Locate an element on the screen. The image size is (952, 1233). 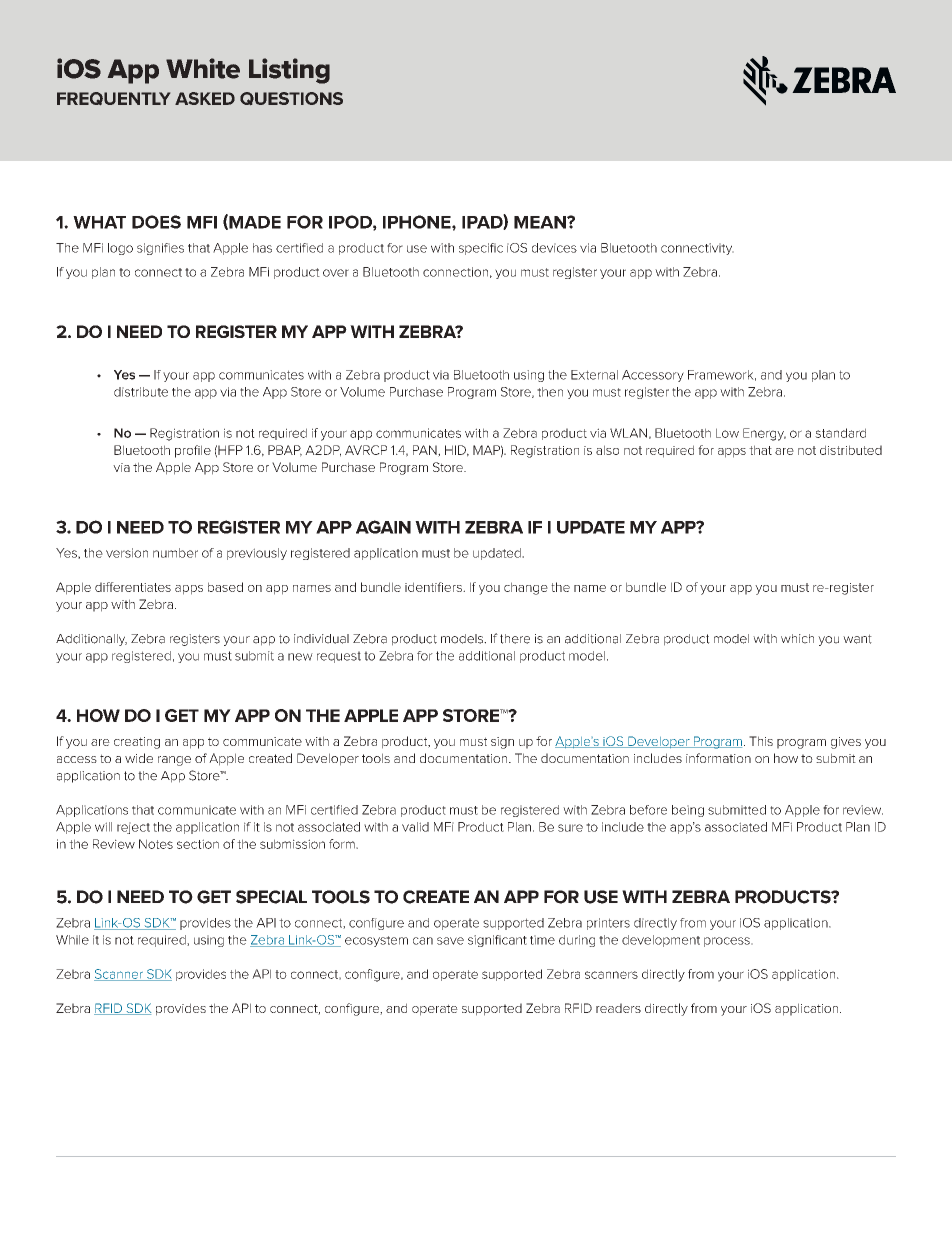
MEAN is located at coordinates (541, 222).
